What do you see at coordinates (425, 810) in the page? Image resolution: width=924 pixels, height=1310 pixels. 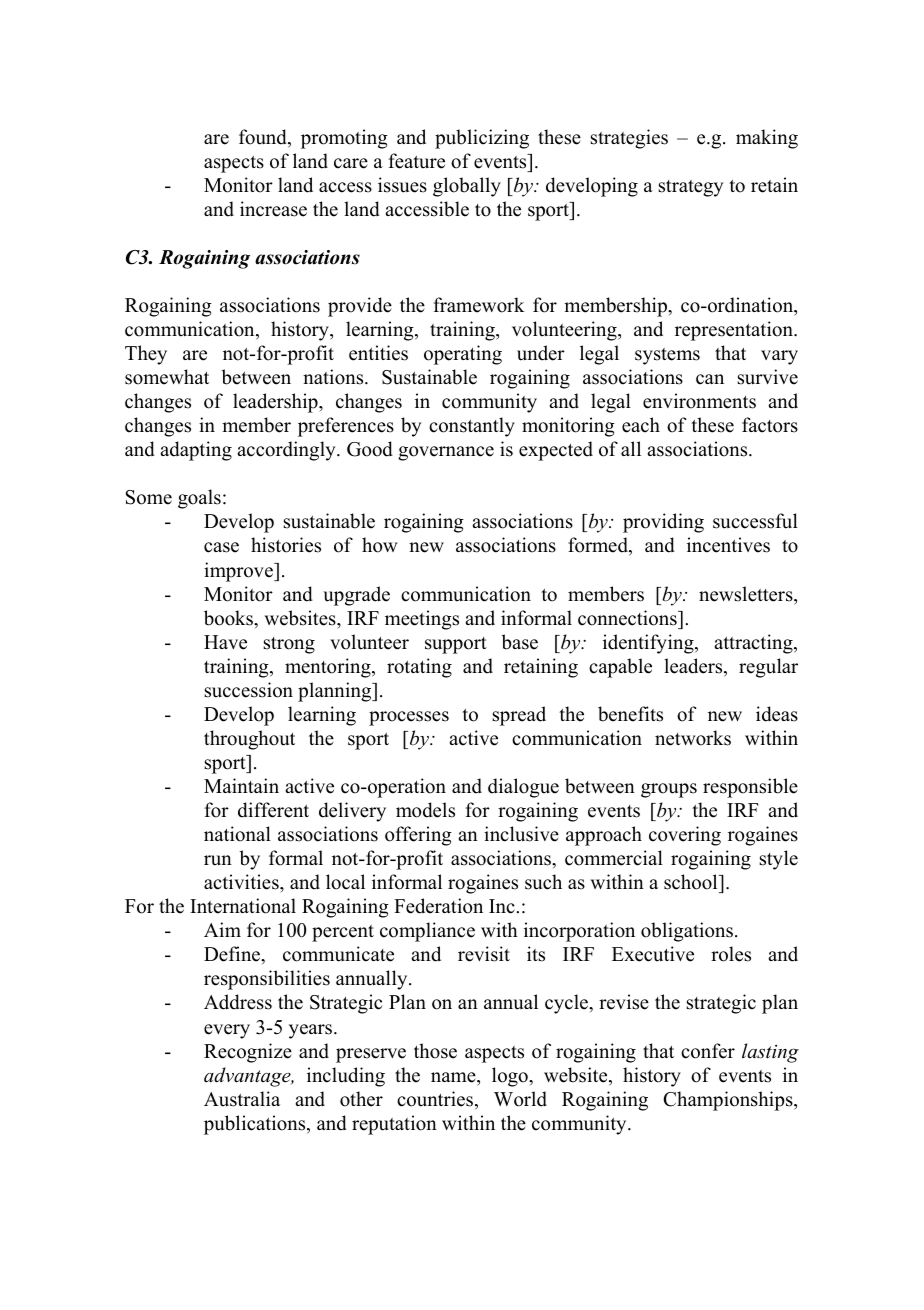 I see `models` at bounding box center [425, 810].
